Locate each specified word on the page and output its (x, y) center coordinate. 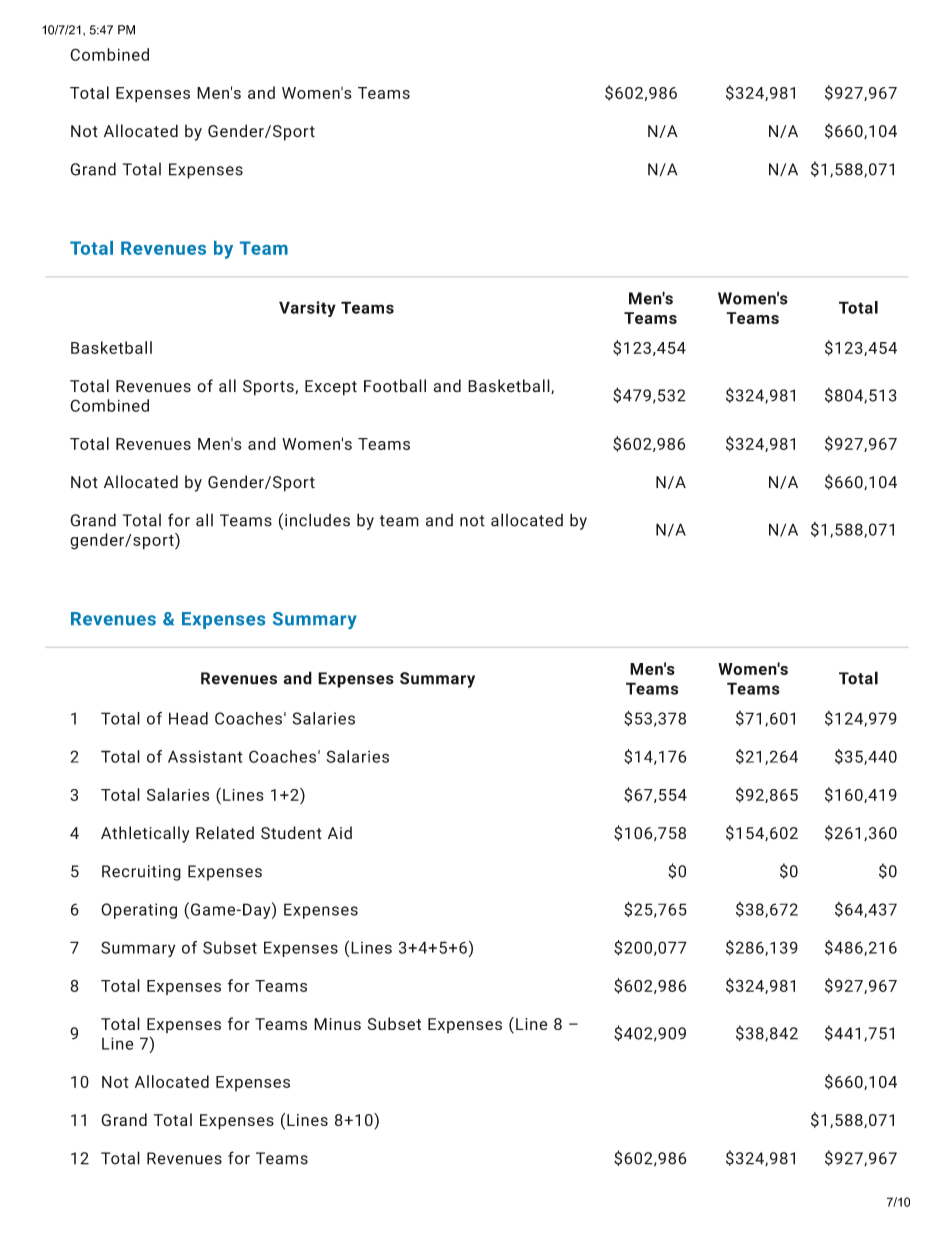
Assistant (205, 756)
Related (225, 832)
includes (317, 520)
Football (395, 386)
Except (331, 388)
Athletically (145, 834)
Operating (139, 911)
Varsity (307, 309)
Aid (340, 832)
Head (188, 718)
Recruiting (141, 873)
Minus (337, 1024)
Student (291, 833)
